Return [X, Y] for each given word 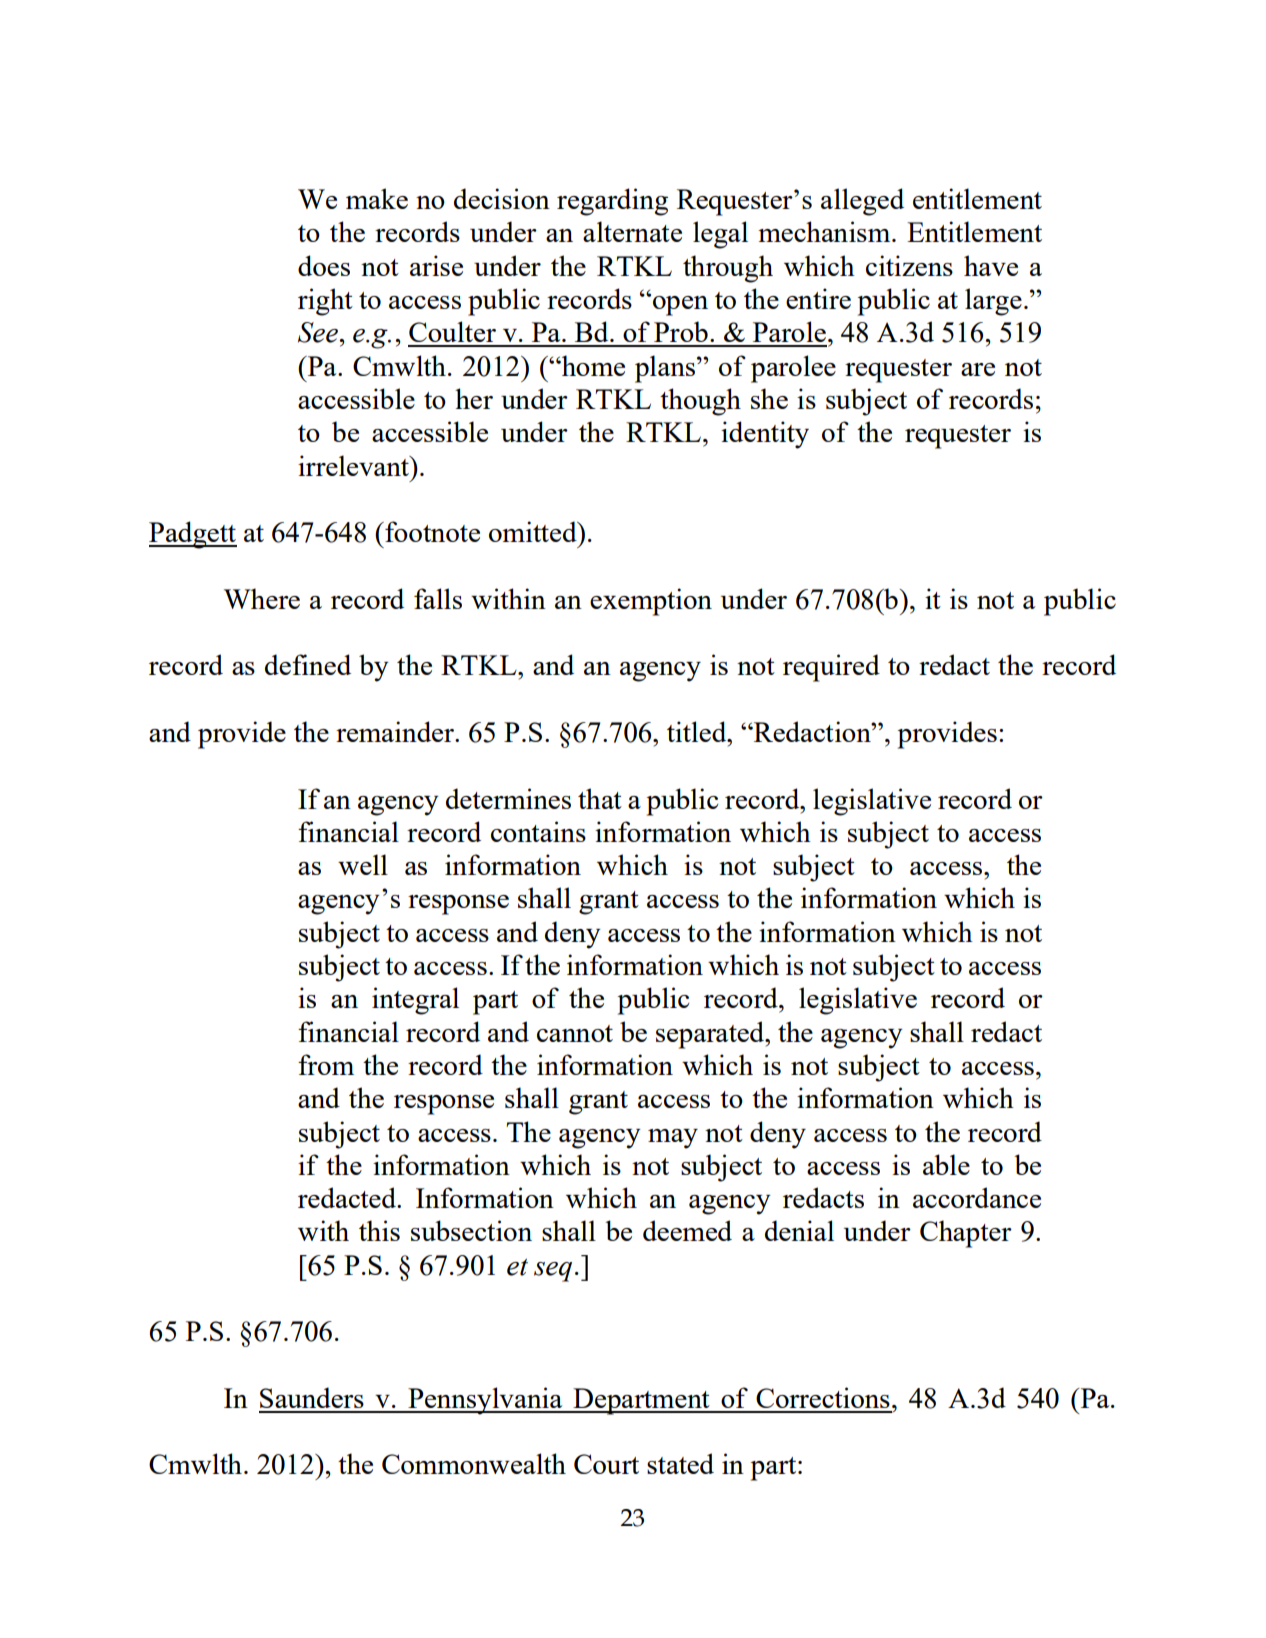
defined [308, 664]
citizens [909, 265]
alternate [632, 231]
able [946, 1164]
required [831, 668]
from [326, 1064]
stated [680, 1463]
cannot [575, 1033]
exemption [651, 602]
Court [606, 1464]
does [324, 265]
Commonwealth [474, 1463]
